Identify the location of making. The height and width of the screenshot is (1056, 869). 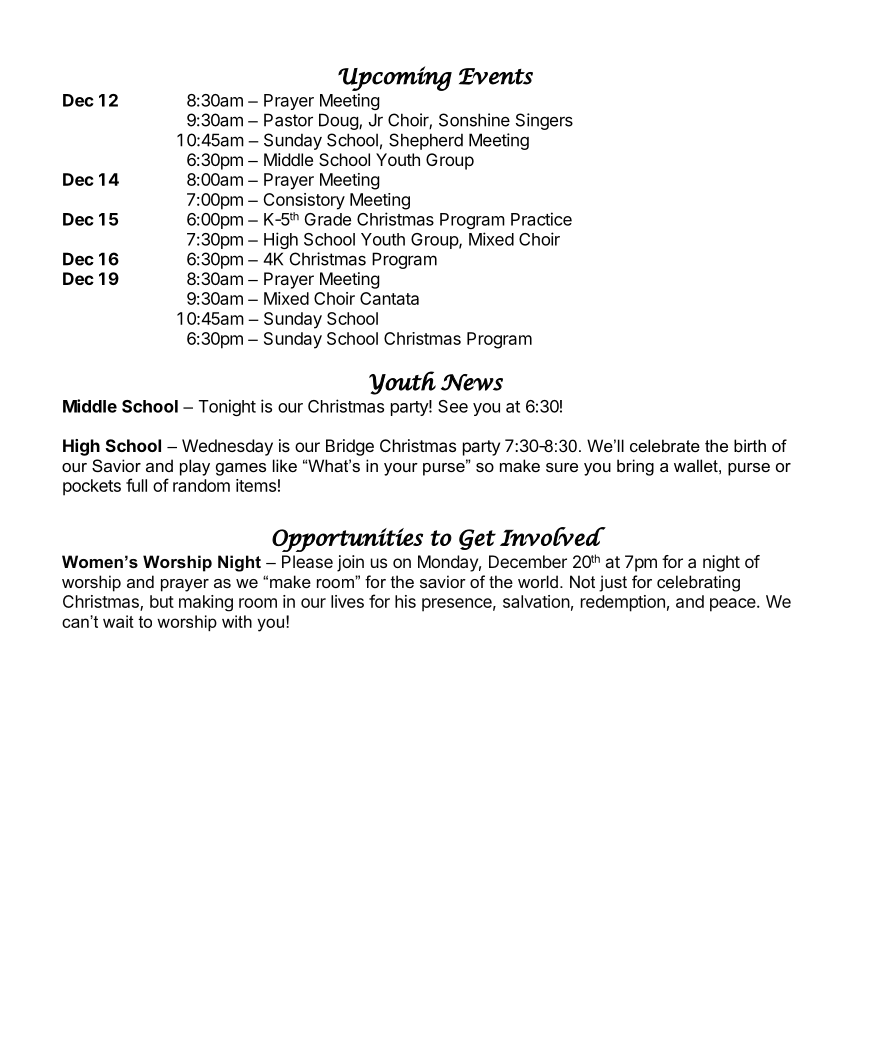
(206, 603).
